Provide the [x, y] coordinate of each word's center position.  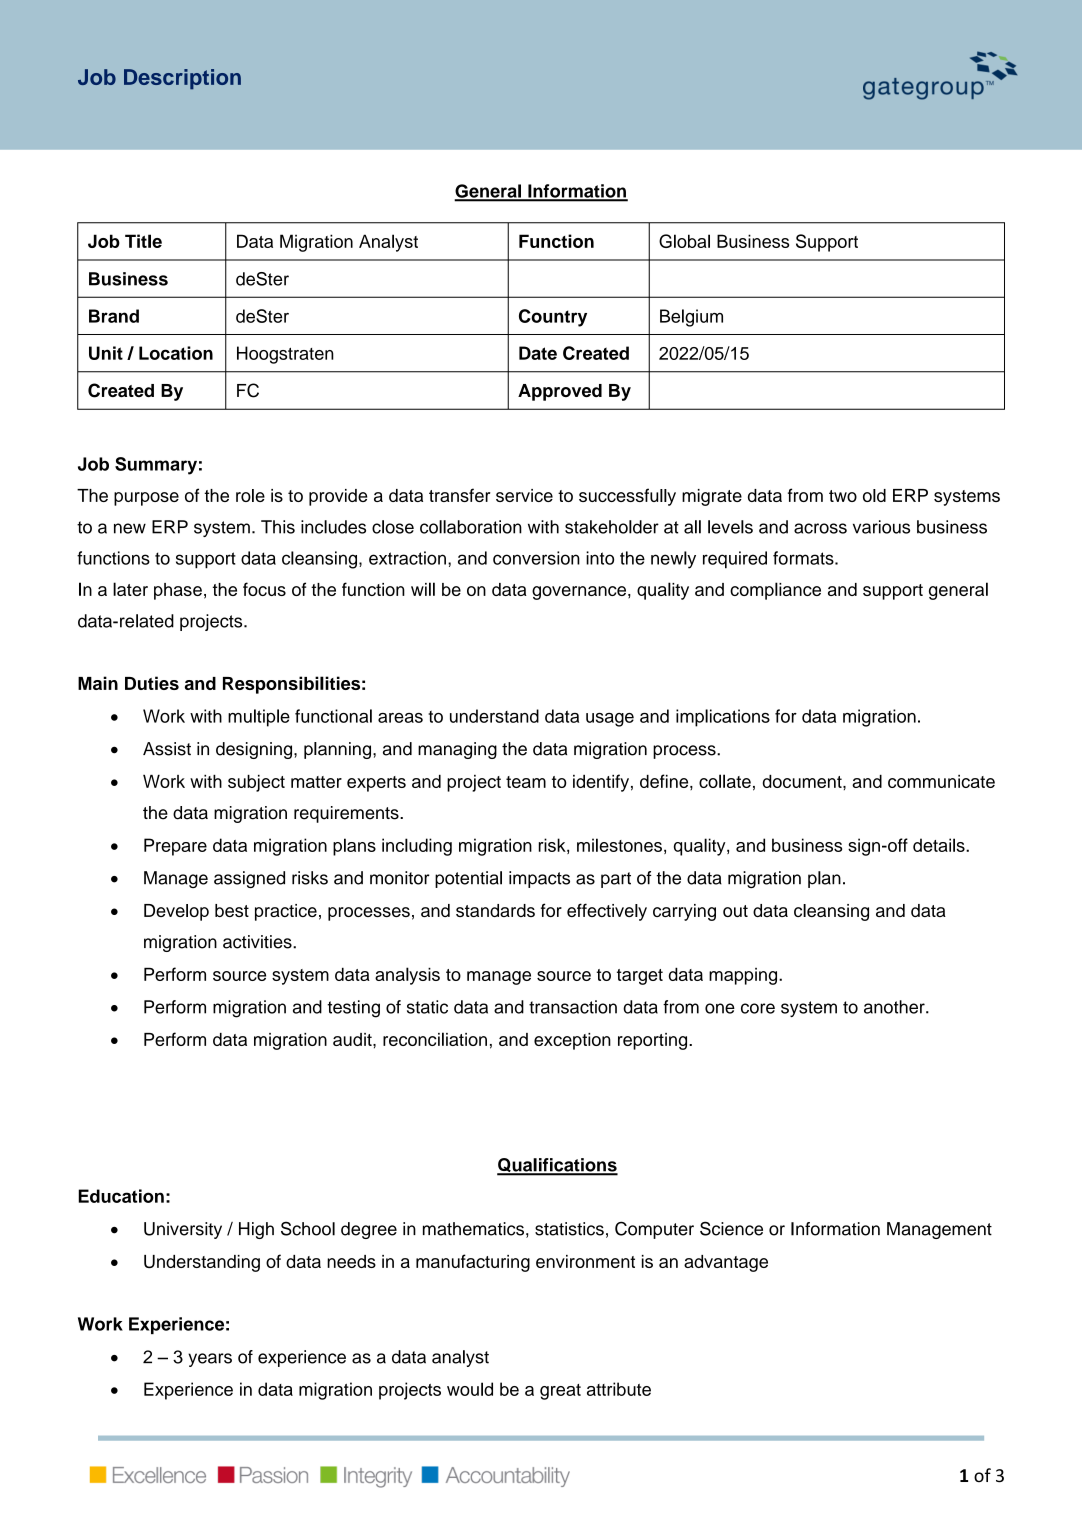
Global [684, 241]
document [803, 781]
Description [182, 79]
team [526, 782]
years [210, 1360]
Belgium [691, 318]
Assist [167, 749]
